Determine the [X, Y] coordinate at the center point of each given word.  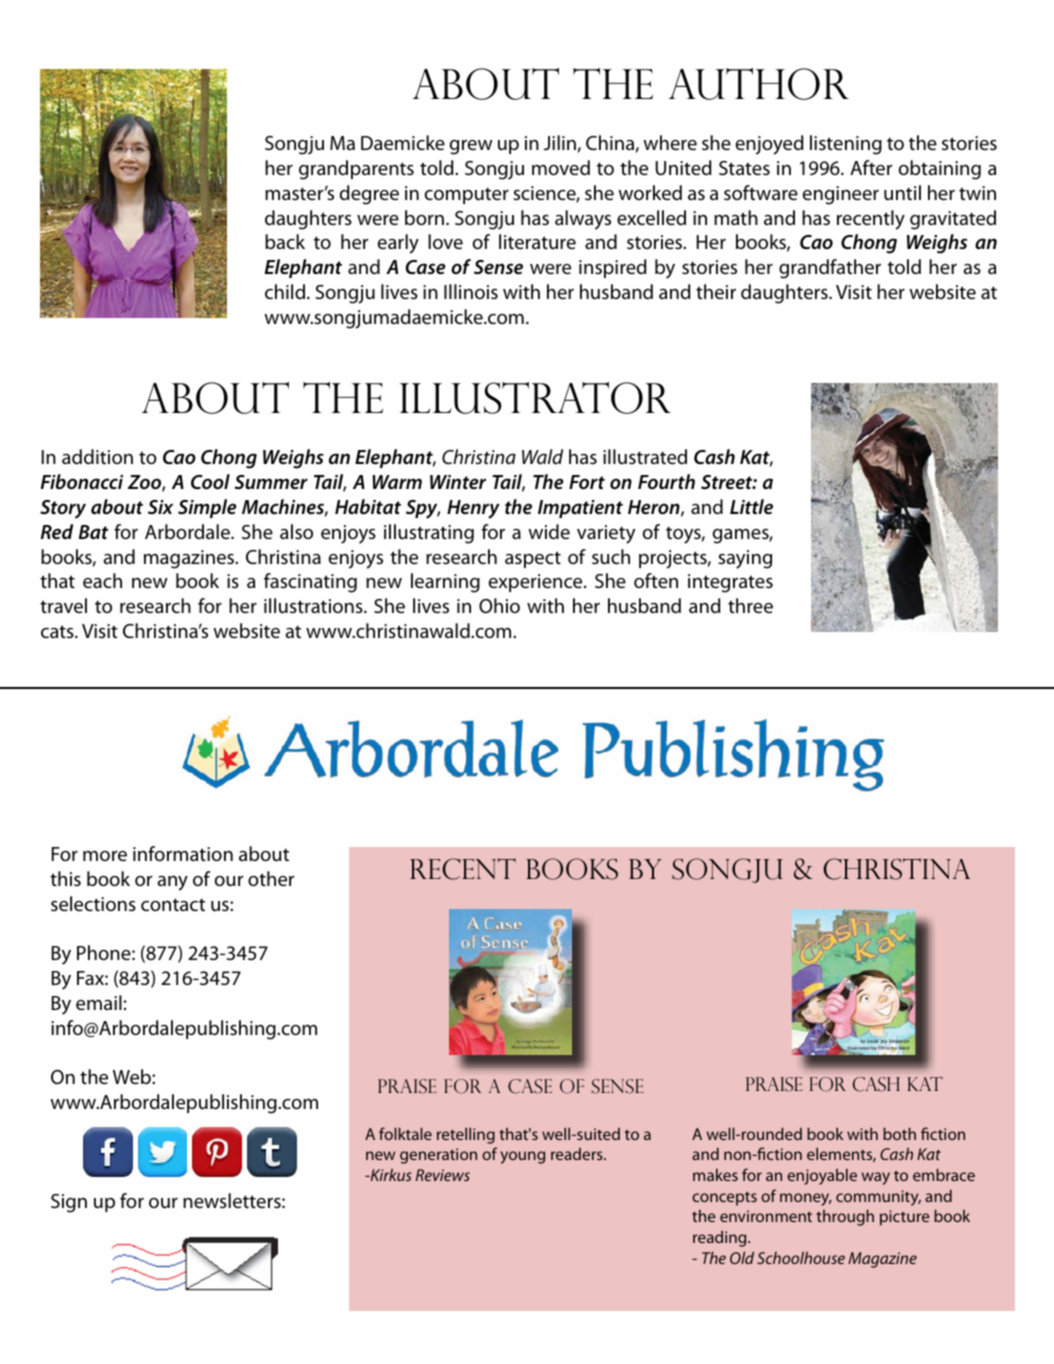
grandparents [356, 170]
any [172, 883]
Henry [473, 509]
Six [160, 507]
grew [471, 147]
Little [751, 507]
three [750, 606]
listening [846, 145]
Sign [69, 1203]
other [271, 879]
